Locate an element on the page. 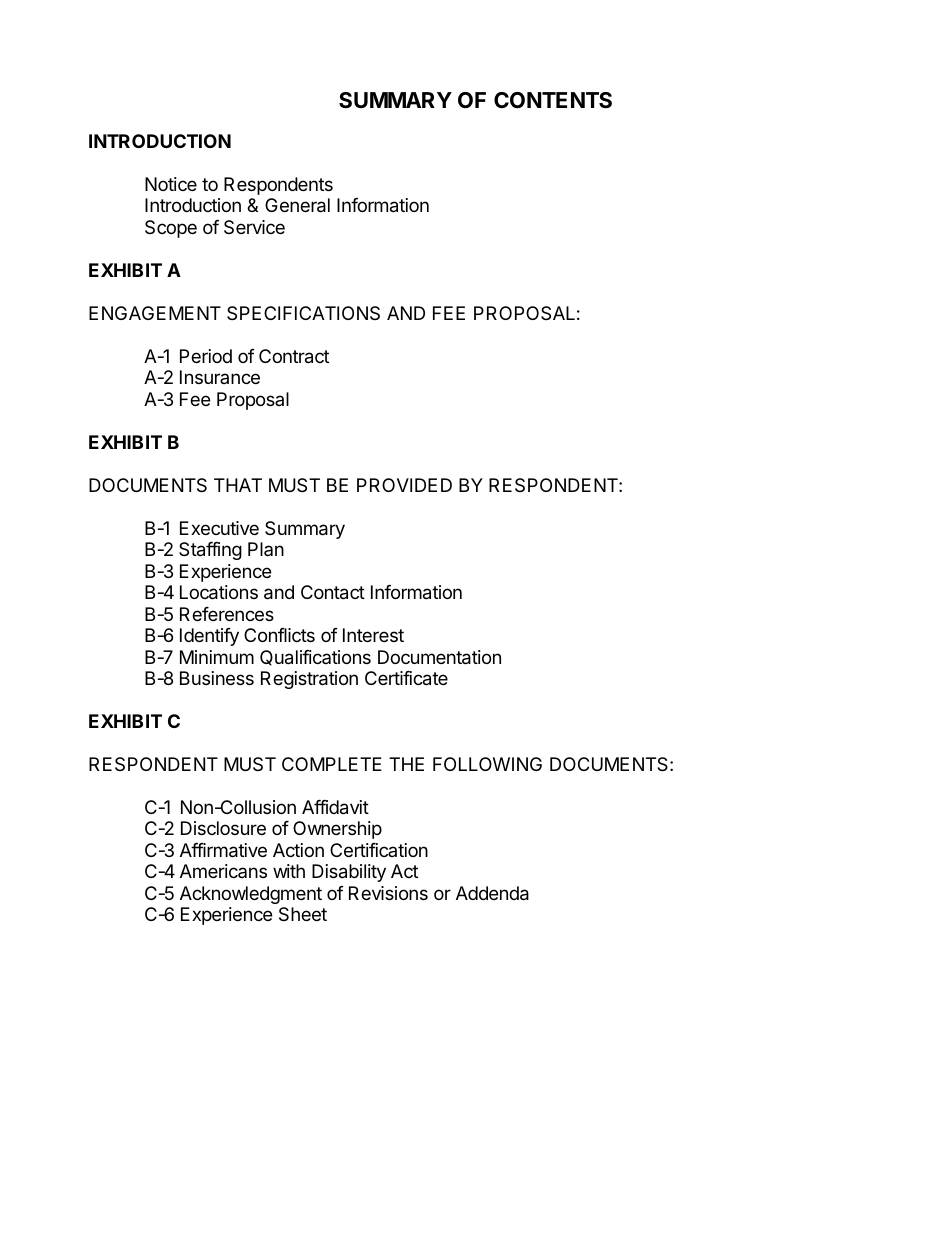  Americans is located at coordinates (223, 871).
